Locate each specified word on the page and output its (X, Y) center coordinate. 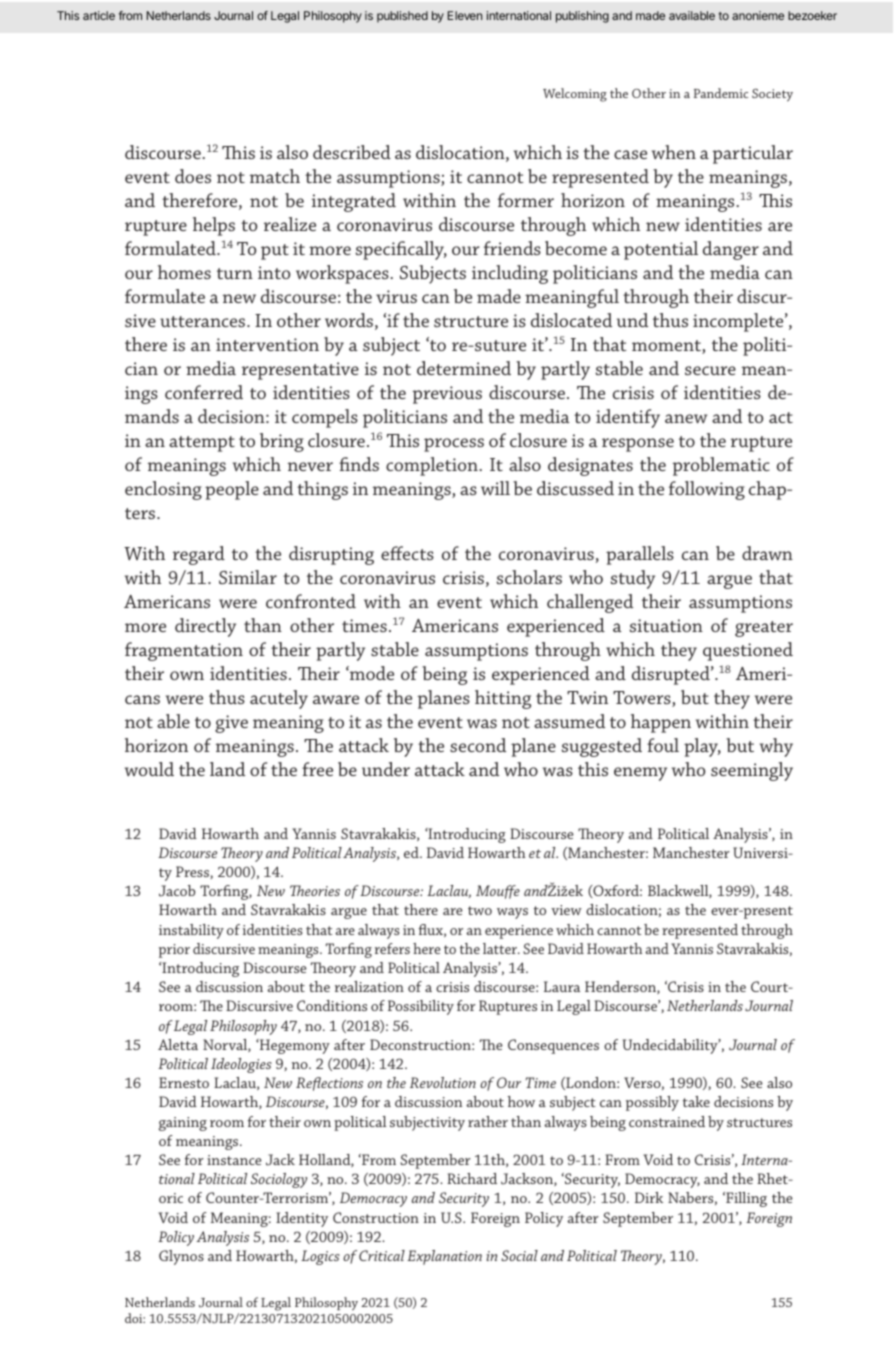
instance (234, 1160)
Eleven (465, 15)
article (99, 15)
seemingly (752, 771)
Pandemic (721, 93)
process (454, 445)
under (386, 769)
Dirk (649, 1197)
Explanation (444, 1257)
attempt (202, 444)
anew (686, 418)
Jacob (177, 891)
